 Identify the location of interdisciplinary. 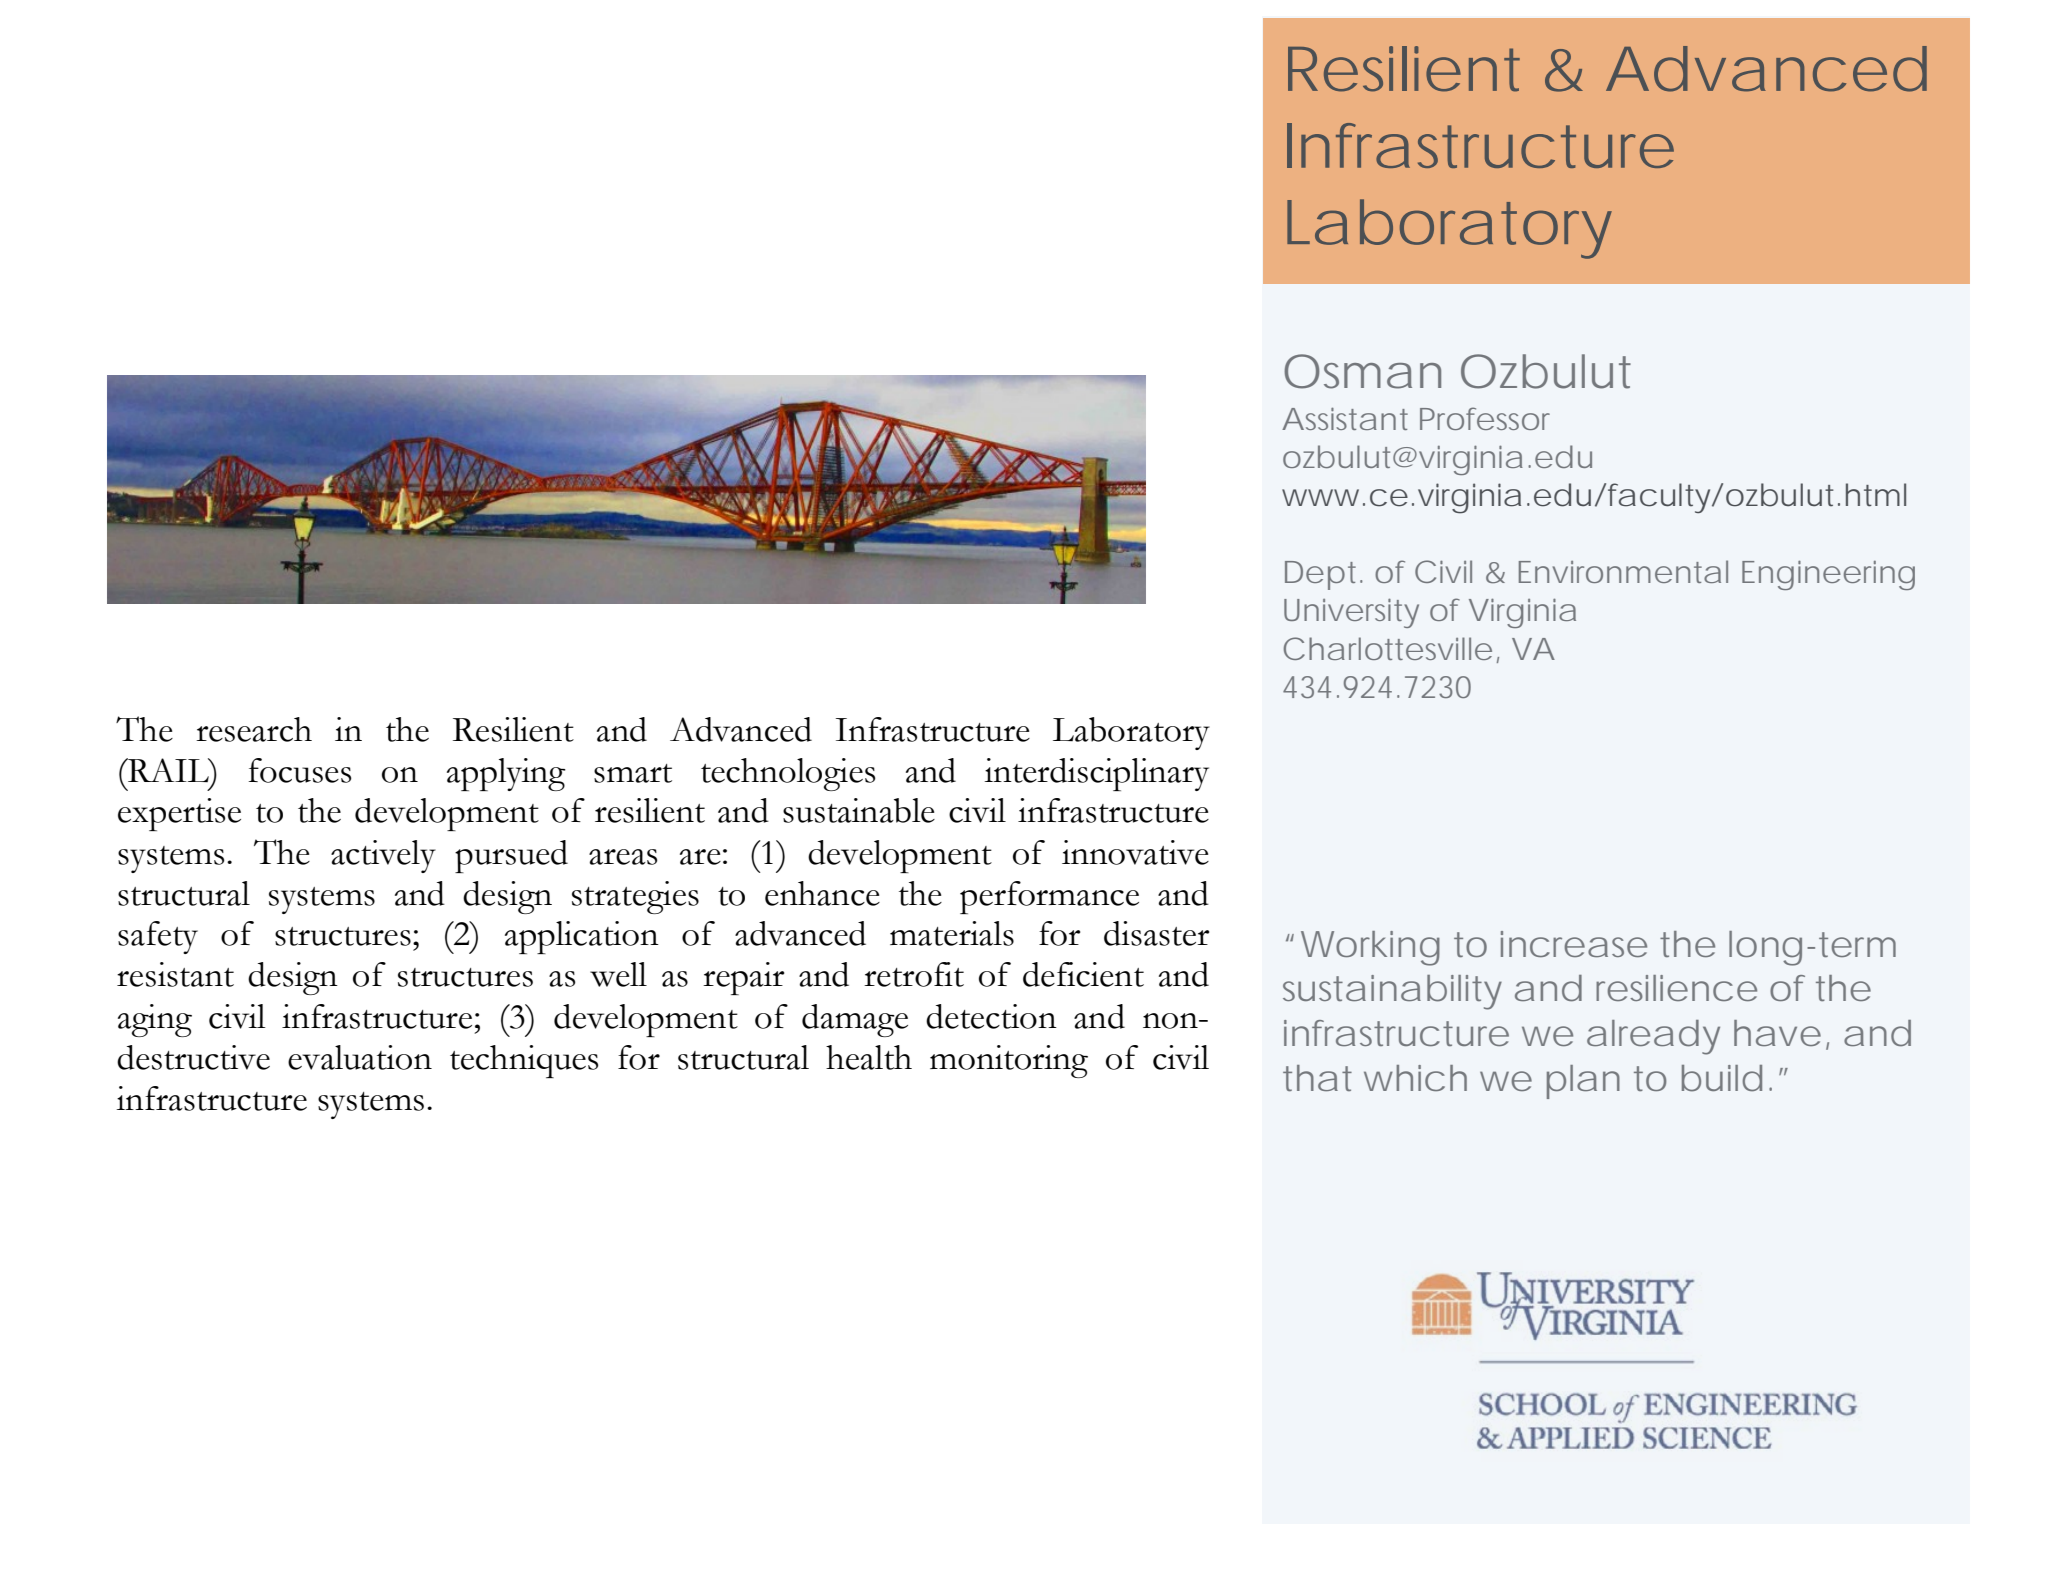
(1096, 774).
